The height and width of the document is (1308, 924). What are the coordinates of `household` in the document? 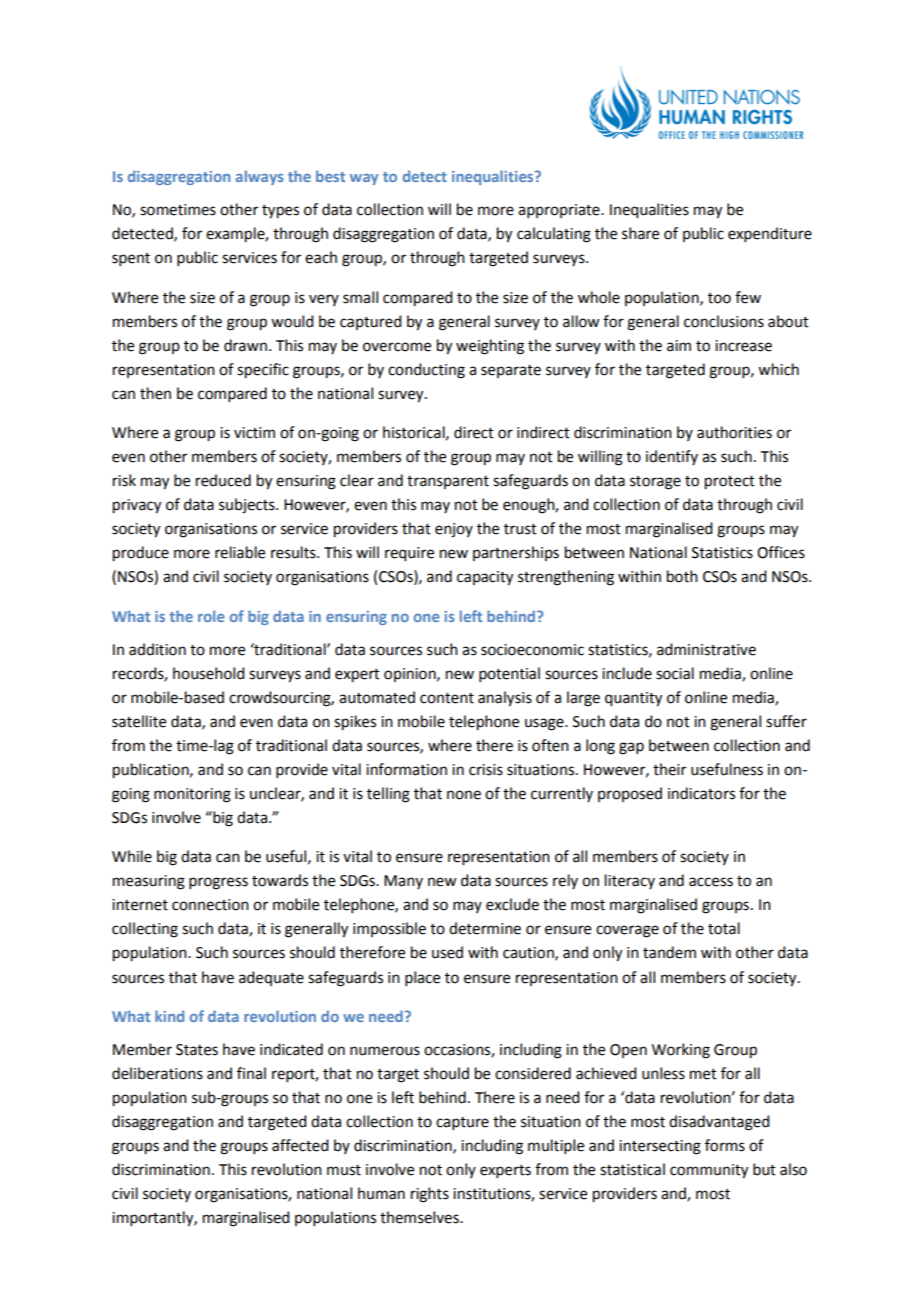 It's located at (208, 673).
